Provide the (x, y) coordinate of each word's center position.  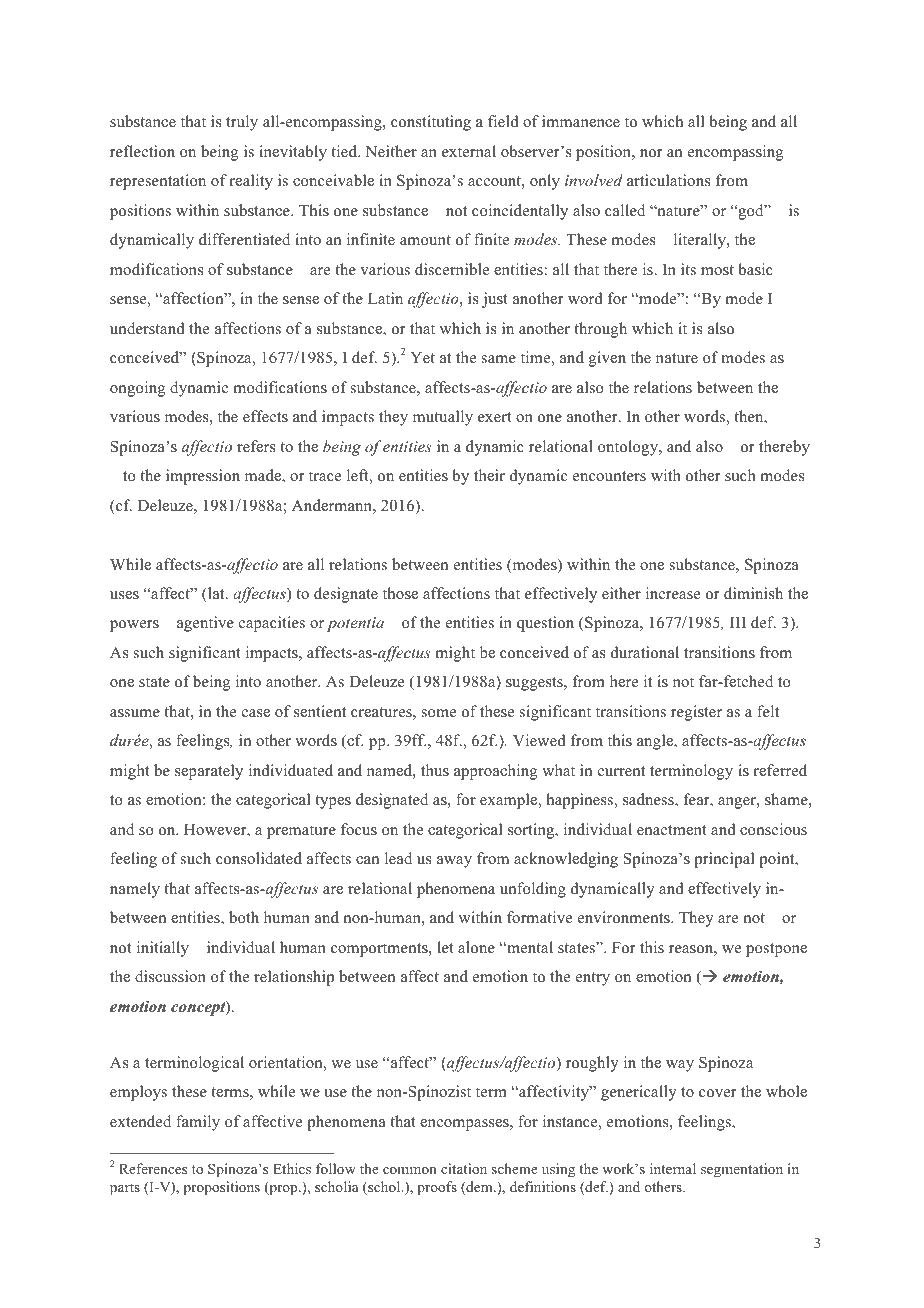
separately (209, 772)
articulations (668, 180)
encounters (609, 476)
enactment (672, 830)
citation (464, 1168)
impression (203, 477)
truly (242, 123)
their (489, 475)
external (469, 151)
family (198, 1123)
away (454, 862)
